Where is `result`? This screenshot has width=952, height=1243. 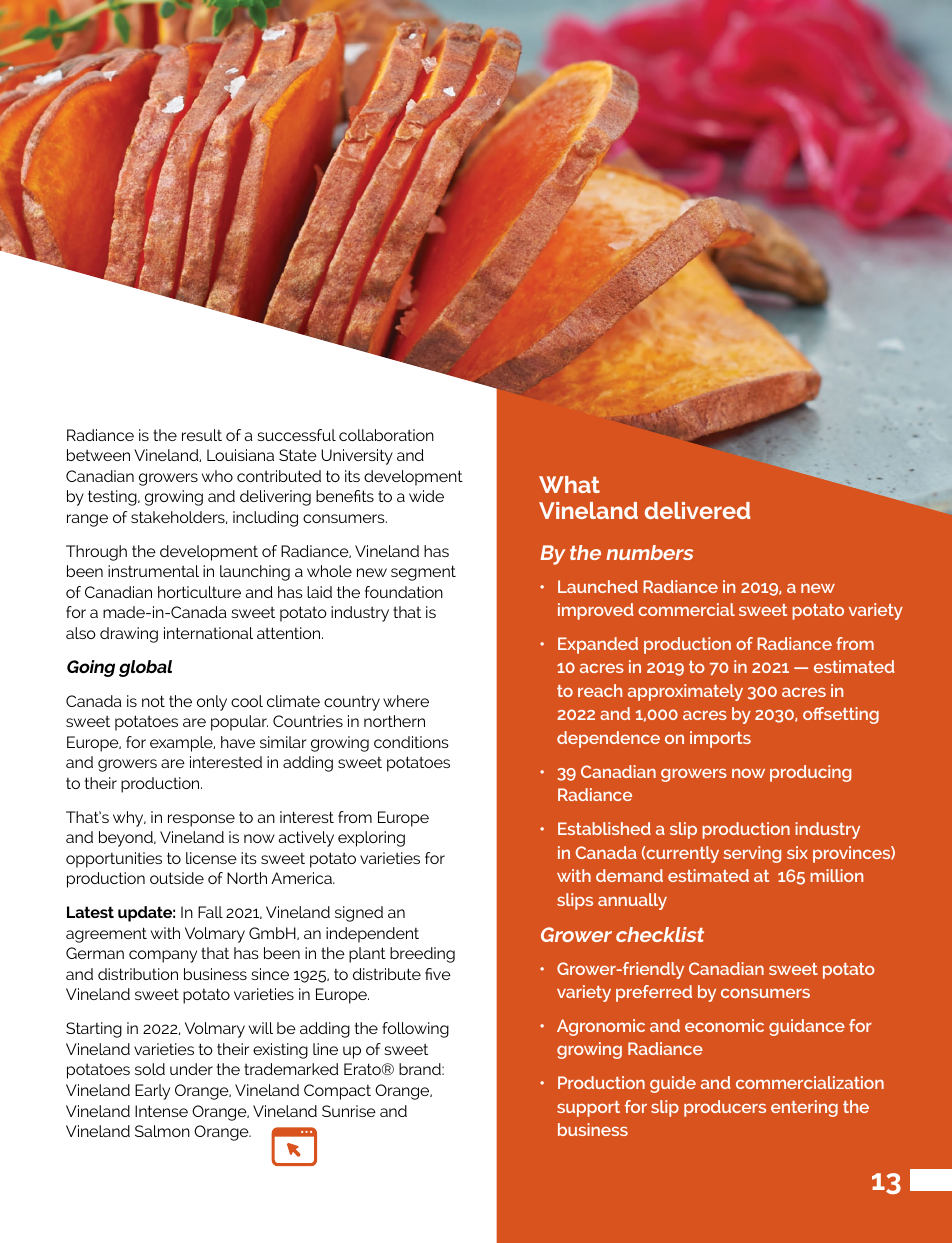 result is located at coordinates (202, 435).
